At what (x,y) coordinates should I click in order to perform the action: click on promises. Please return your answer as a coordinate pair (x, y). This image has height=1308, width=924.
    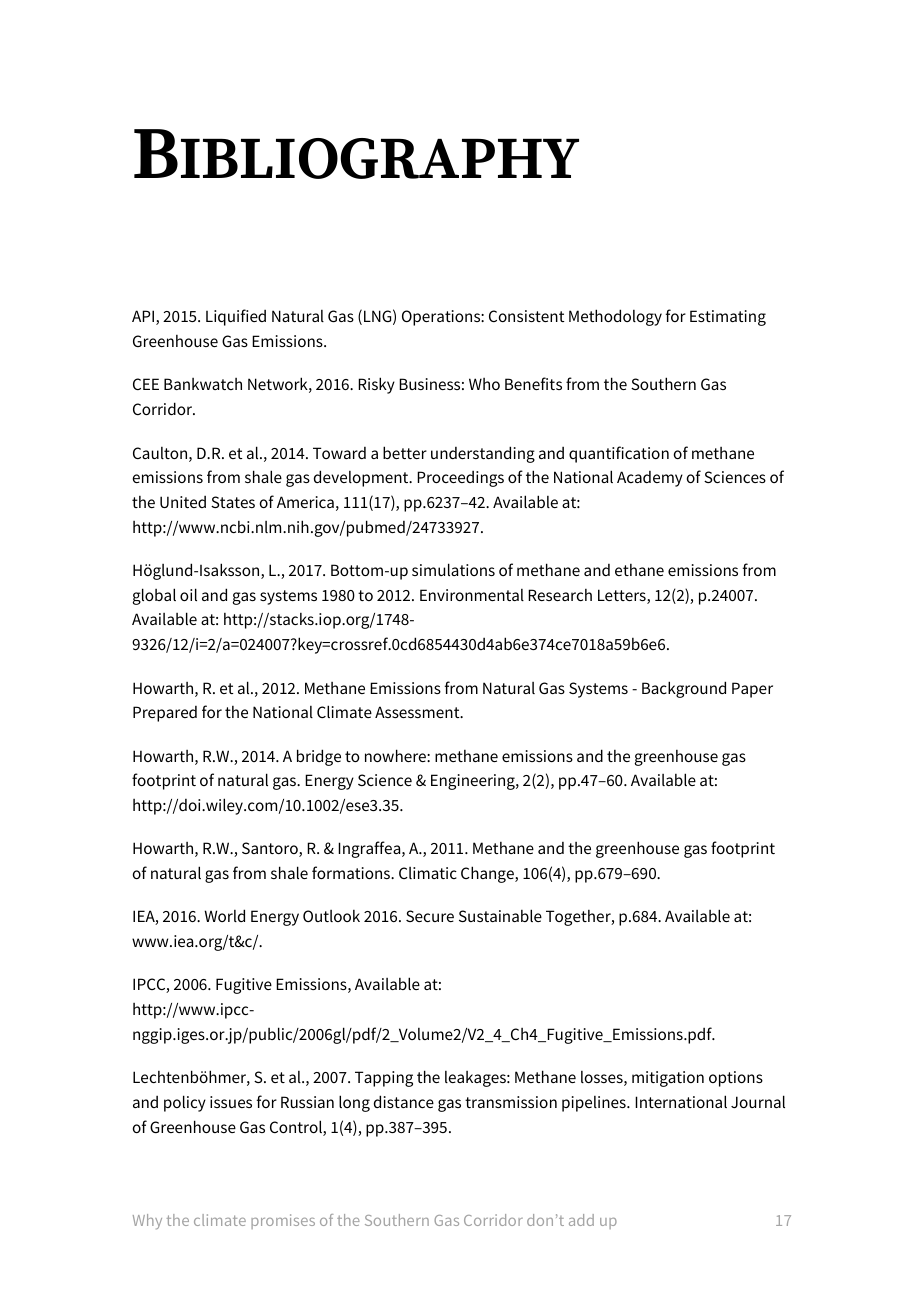
    Looking at the image, I should click on (283, 1221).
